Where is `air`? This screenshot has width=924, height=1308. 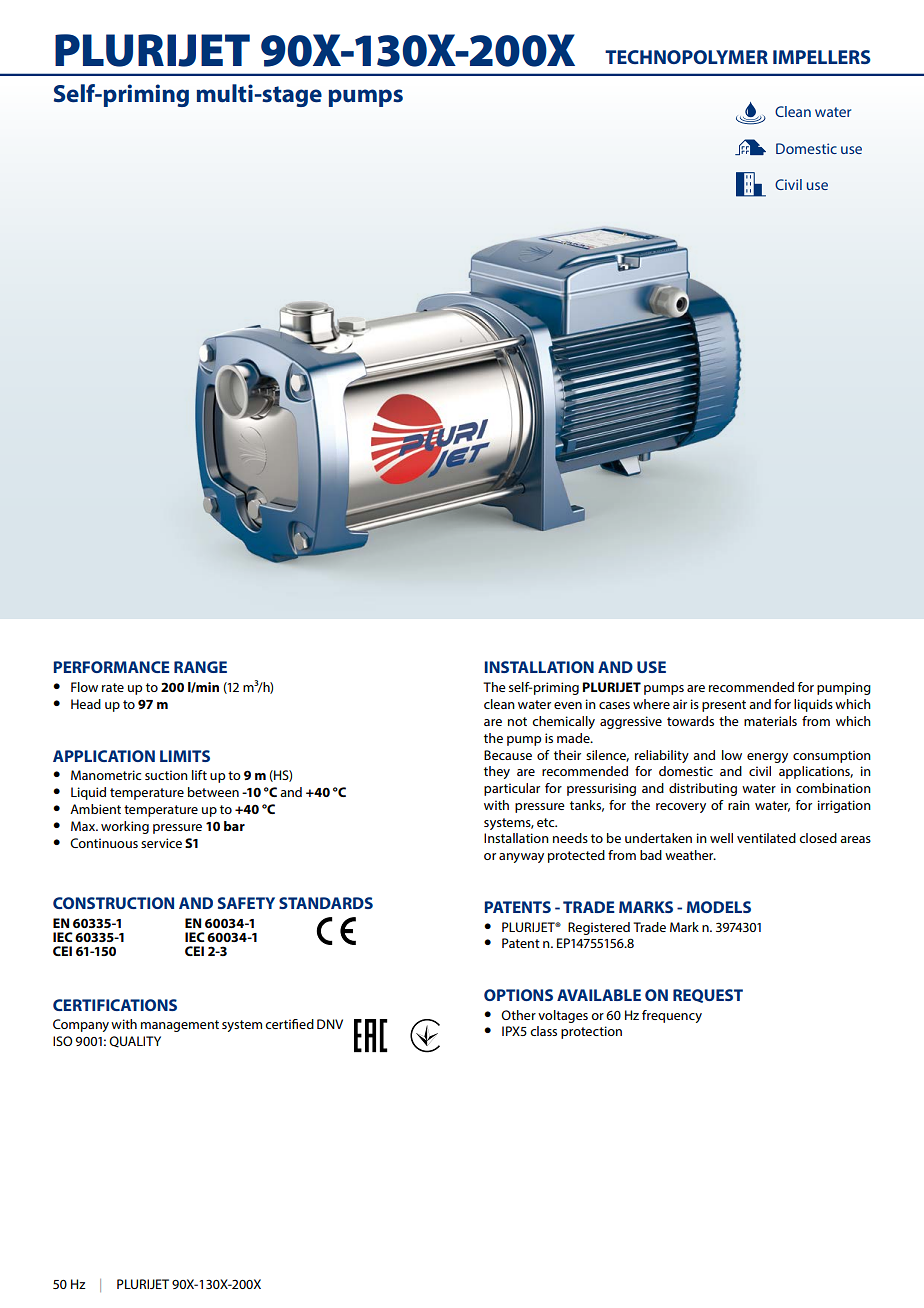
air is located at coordinates (680, 704).
